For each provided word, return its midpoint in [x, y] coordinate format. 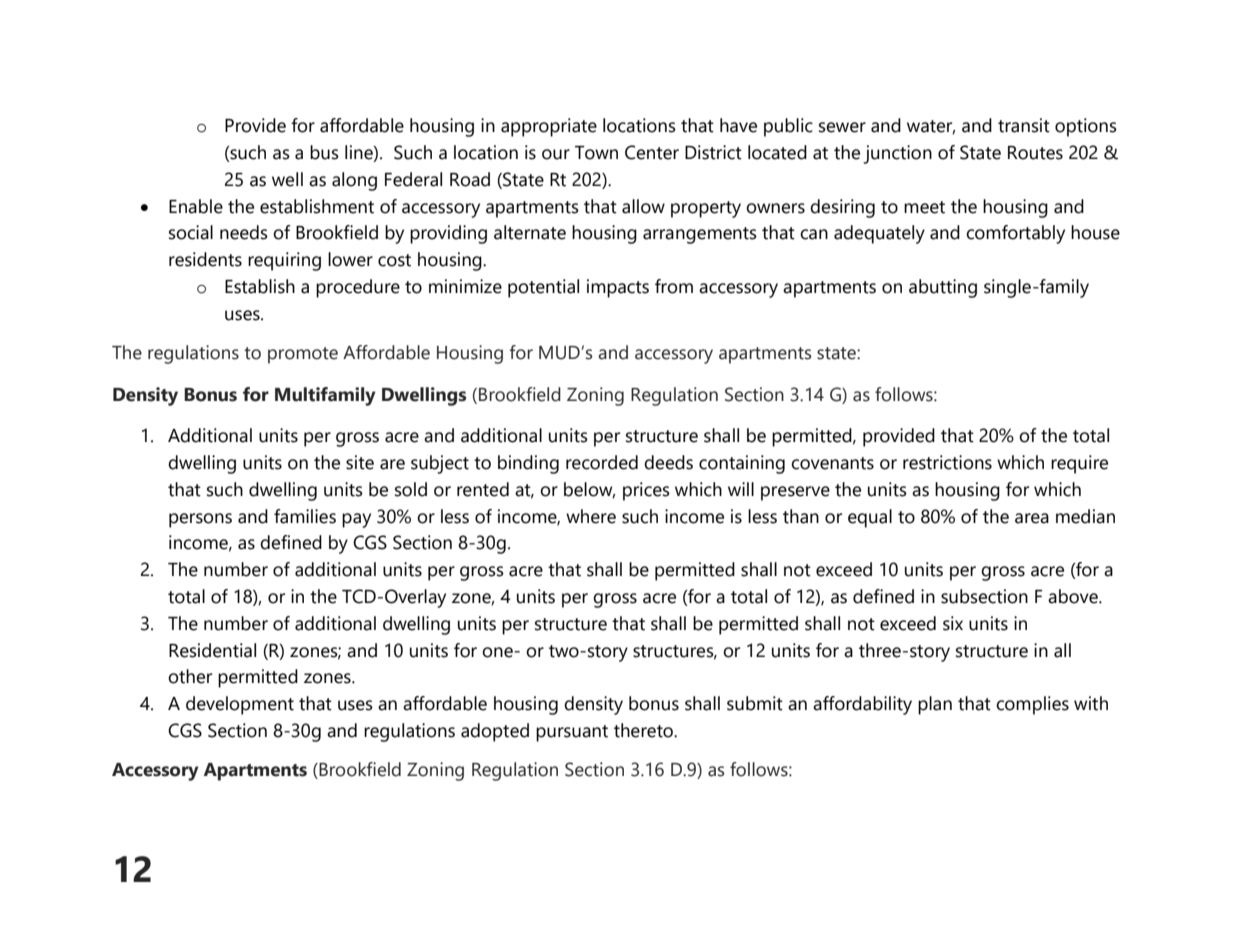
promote [303, 355]
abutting [943, 288]
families [305, 516]
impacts [618, 288]
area [1032, 518]
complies [1032, 705]
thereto [644, 730]
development [240, 705]
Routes [1035, 153]
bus [324, 152]
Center [652, 152]
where [591, 516]
